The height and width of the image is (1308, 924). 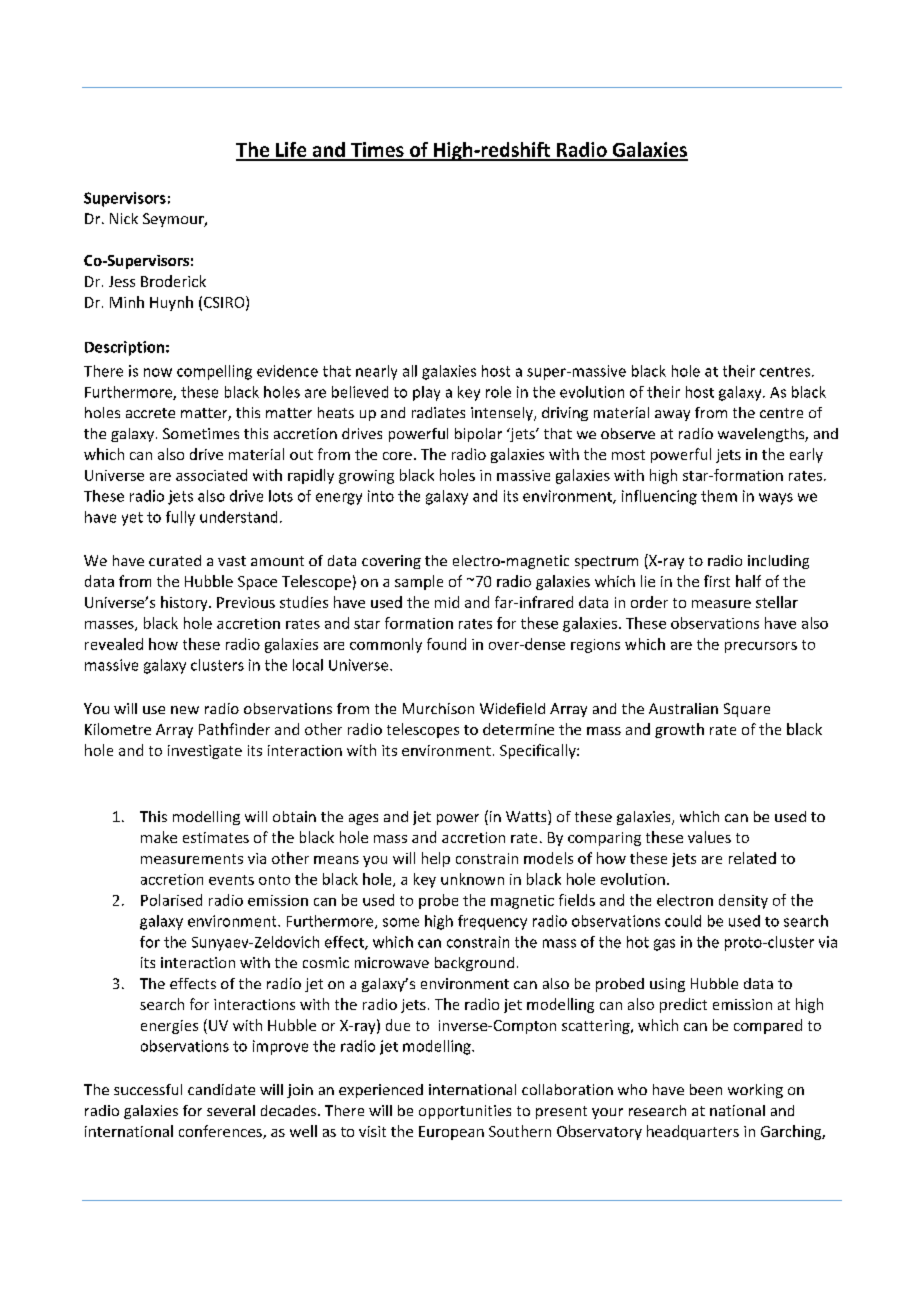 What do you see at coordinates (706, 1089) in the image?
I see `been` at bounding box center [706, 1089].
